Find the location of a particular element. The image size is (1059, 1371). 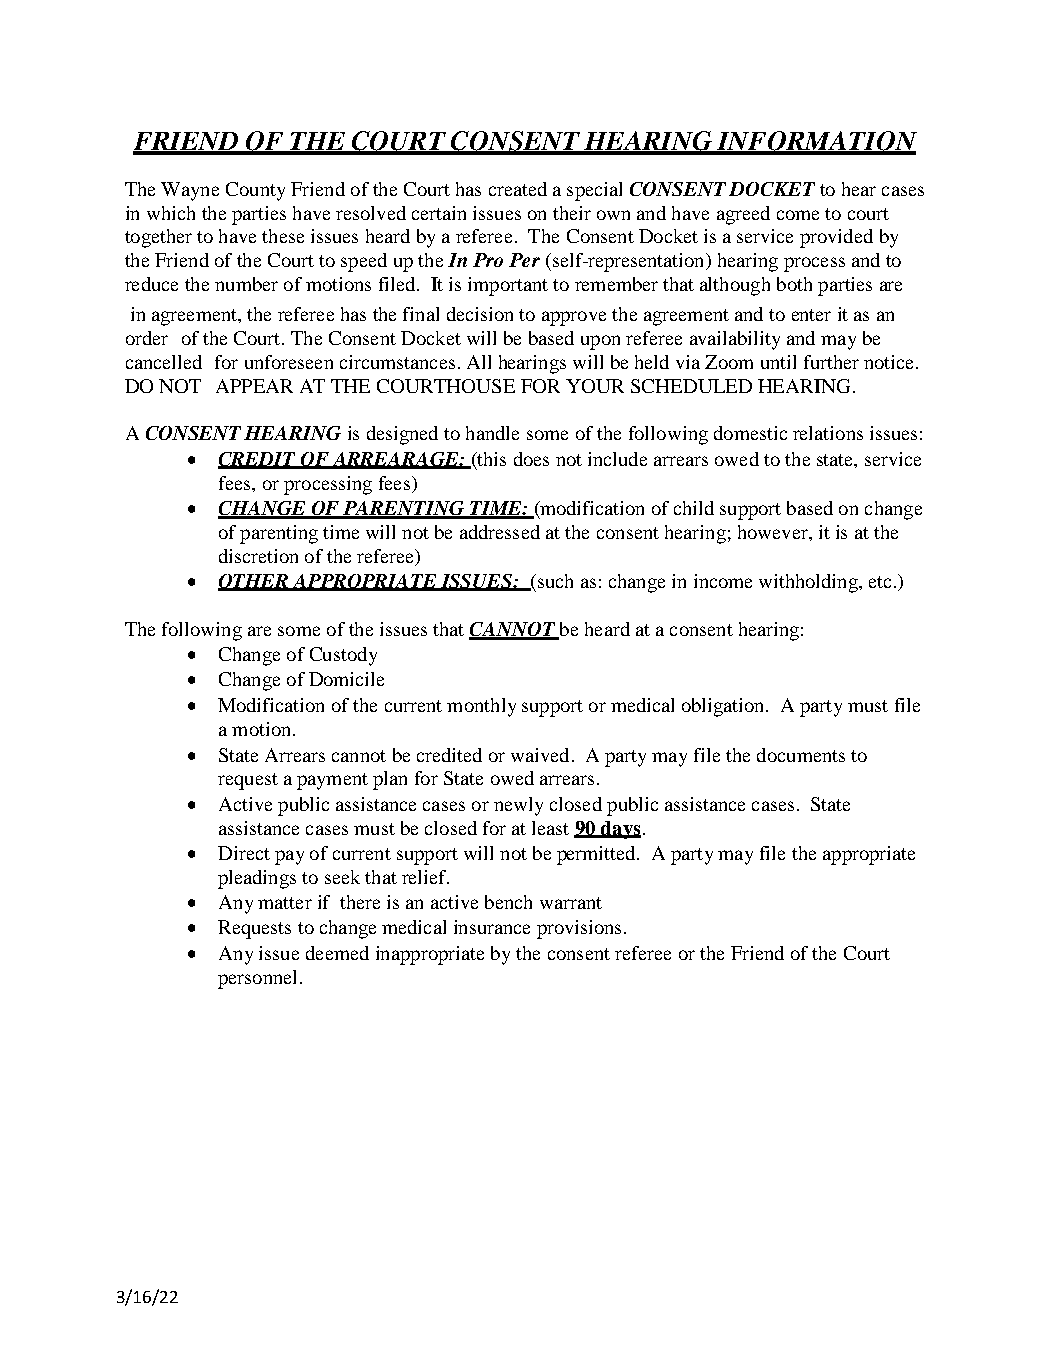

created is located at coordinates (518, 189).
